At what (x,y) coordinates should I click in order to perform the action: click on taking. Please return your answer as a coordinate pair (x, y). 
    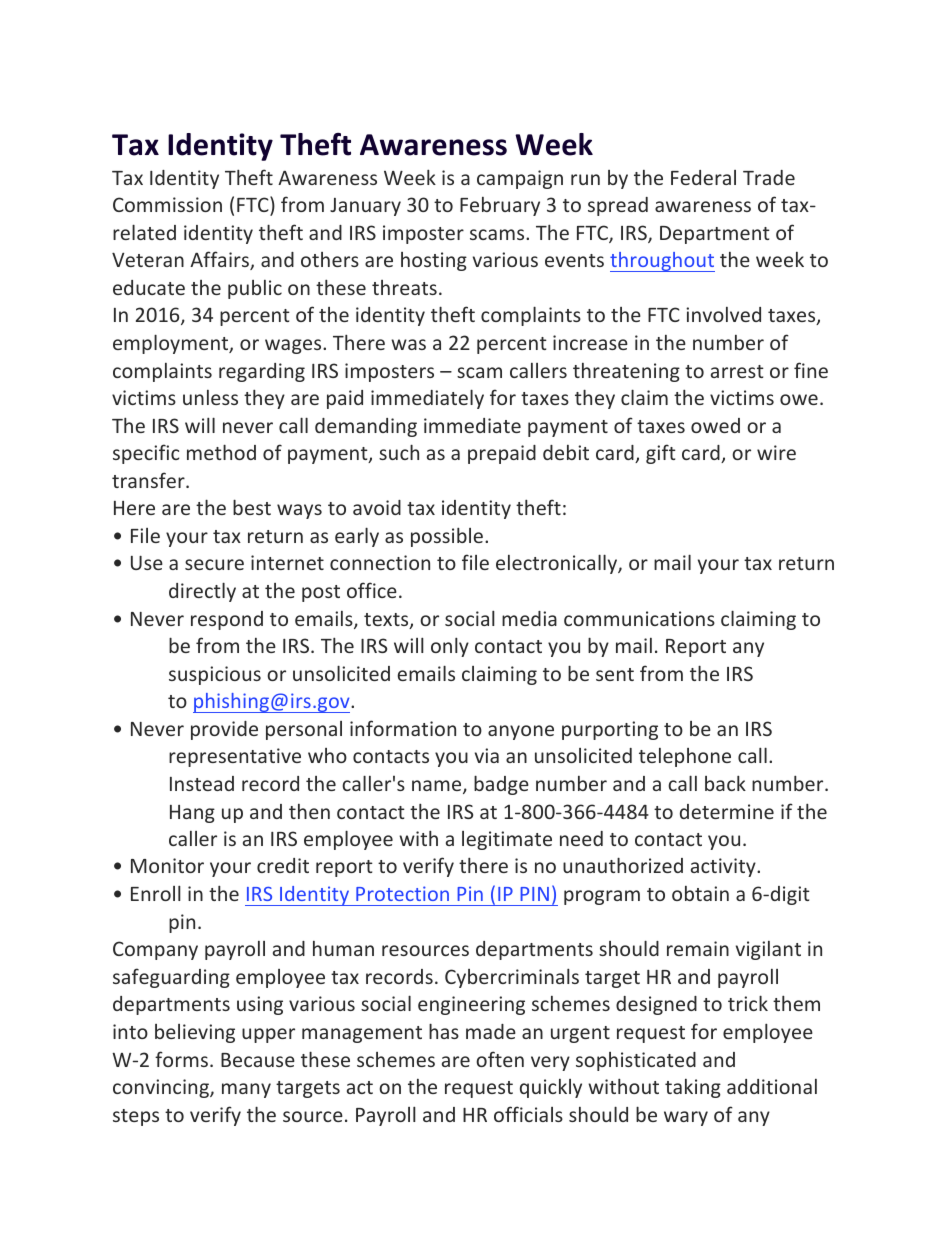
    Looking at the image, I should click on (693, 1088).
